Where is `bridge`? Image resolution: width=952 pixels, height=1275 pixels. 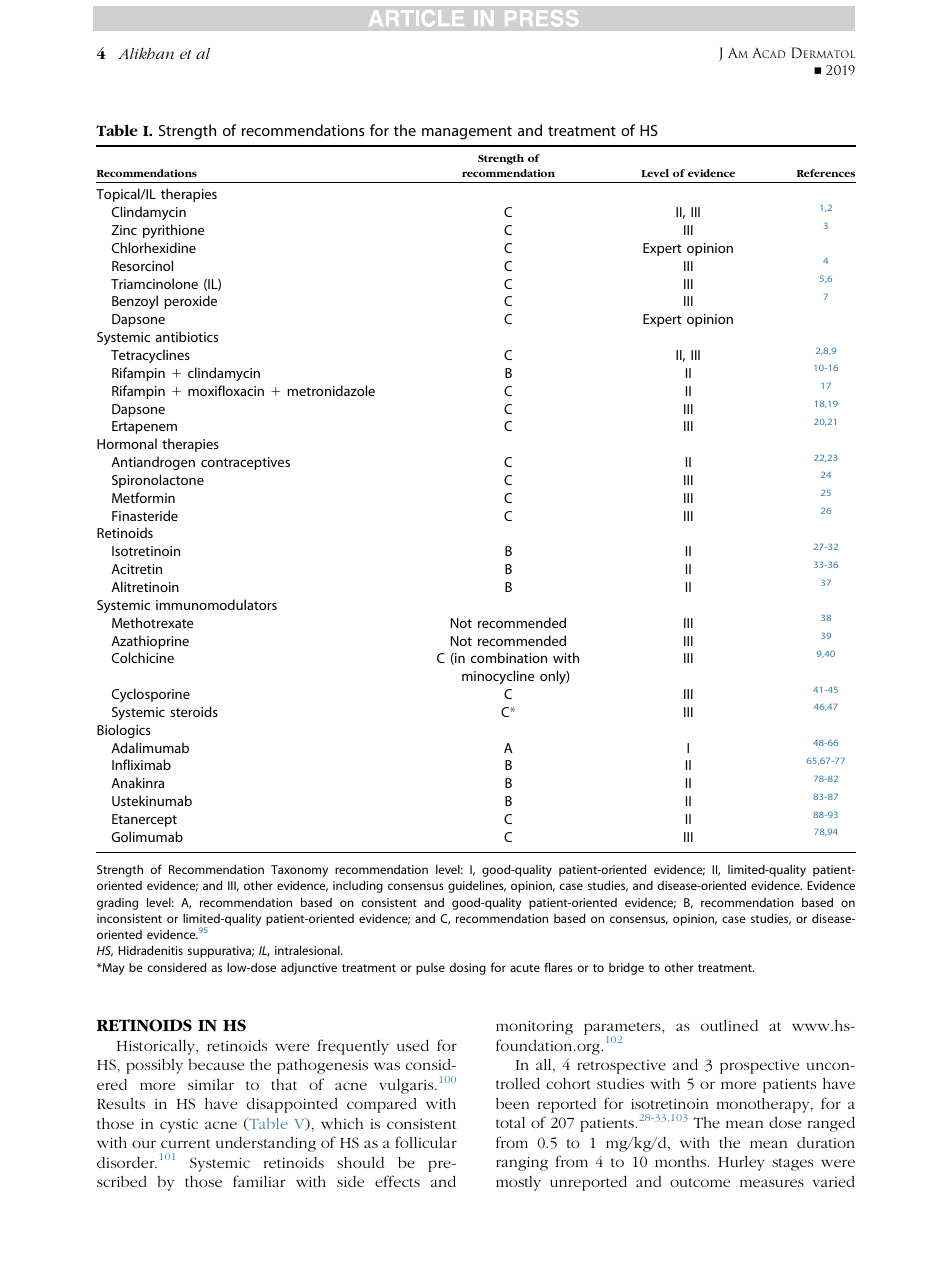 bridge is located at coordinates (626, 969).
